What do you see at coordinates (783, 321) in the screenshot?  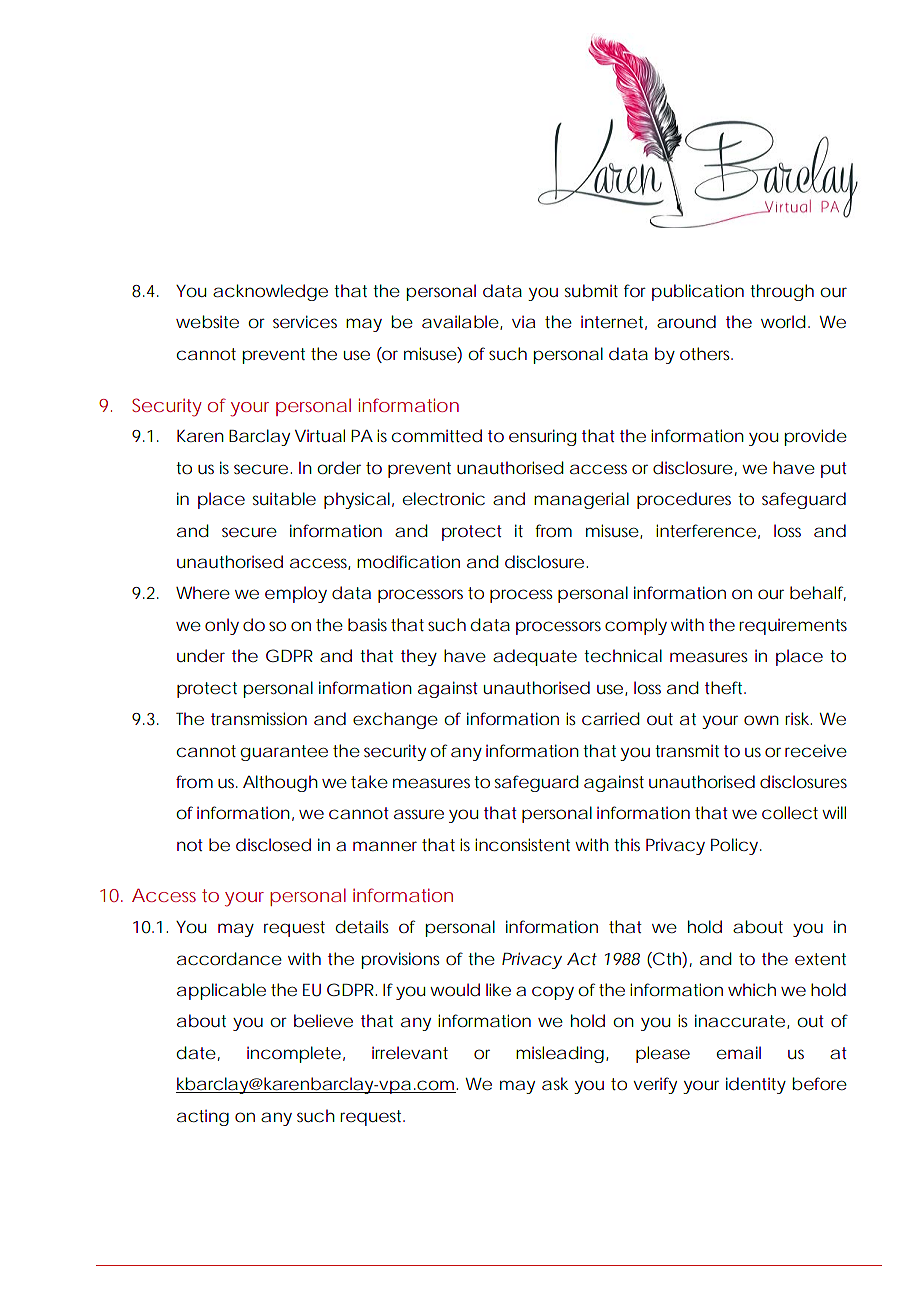 I see `world` at bounding box center [783, 321].
